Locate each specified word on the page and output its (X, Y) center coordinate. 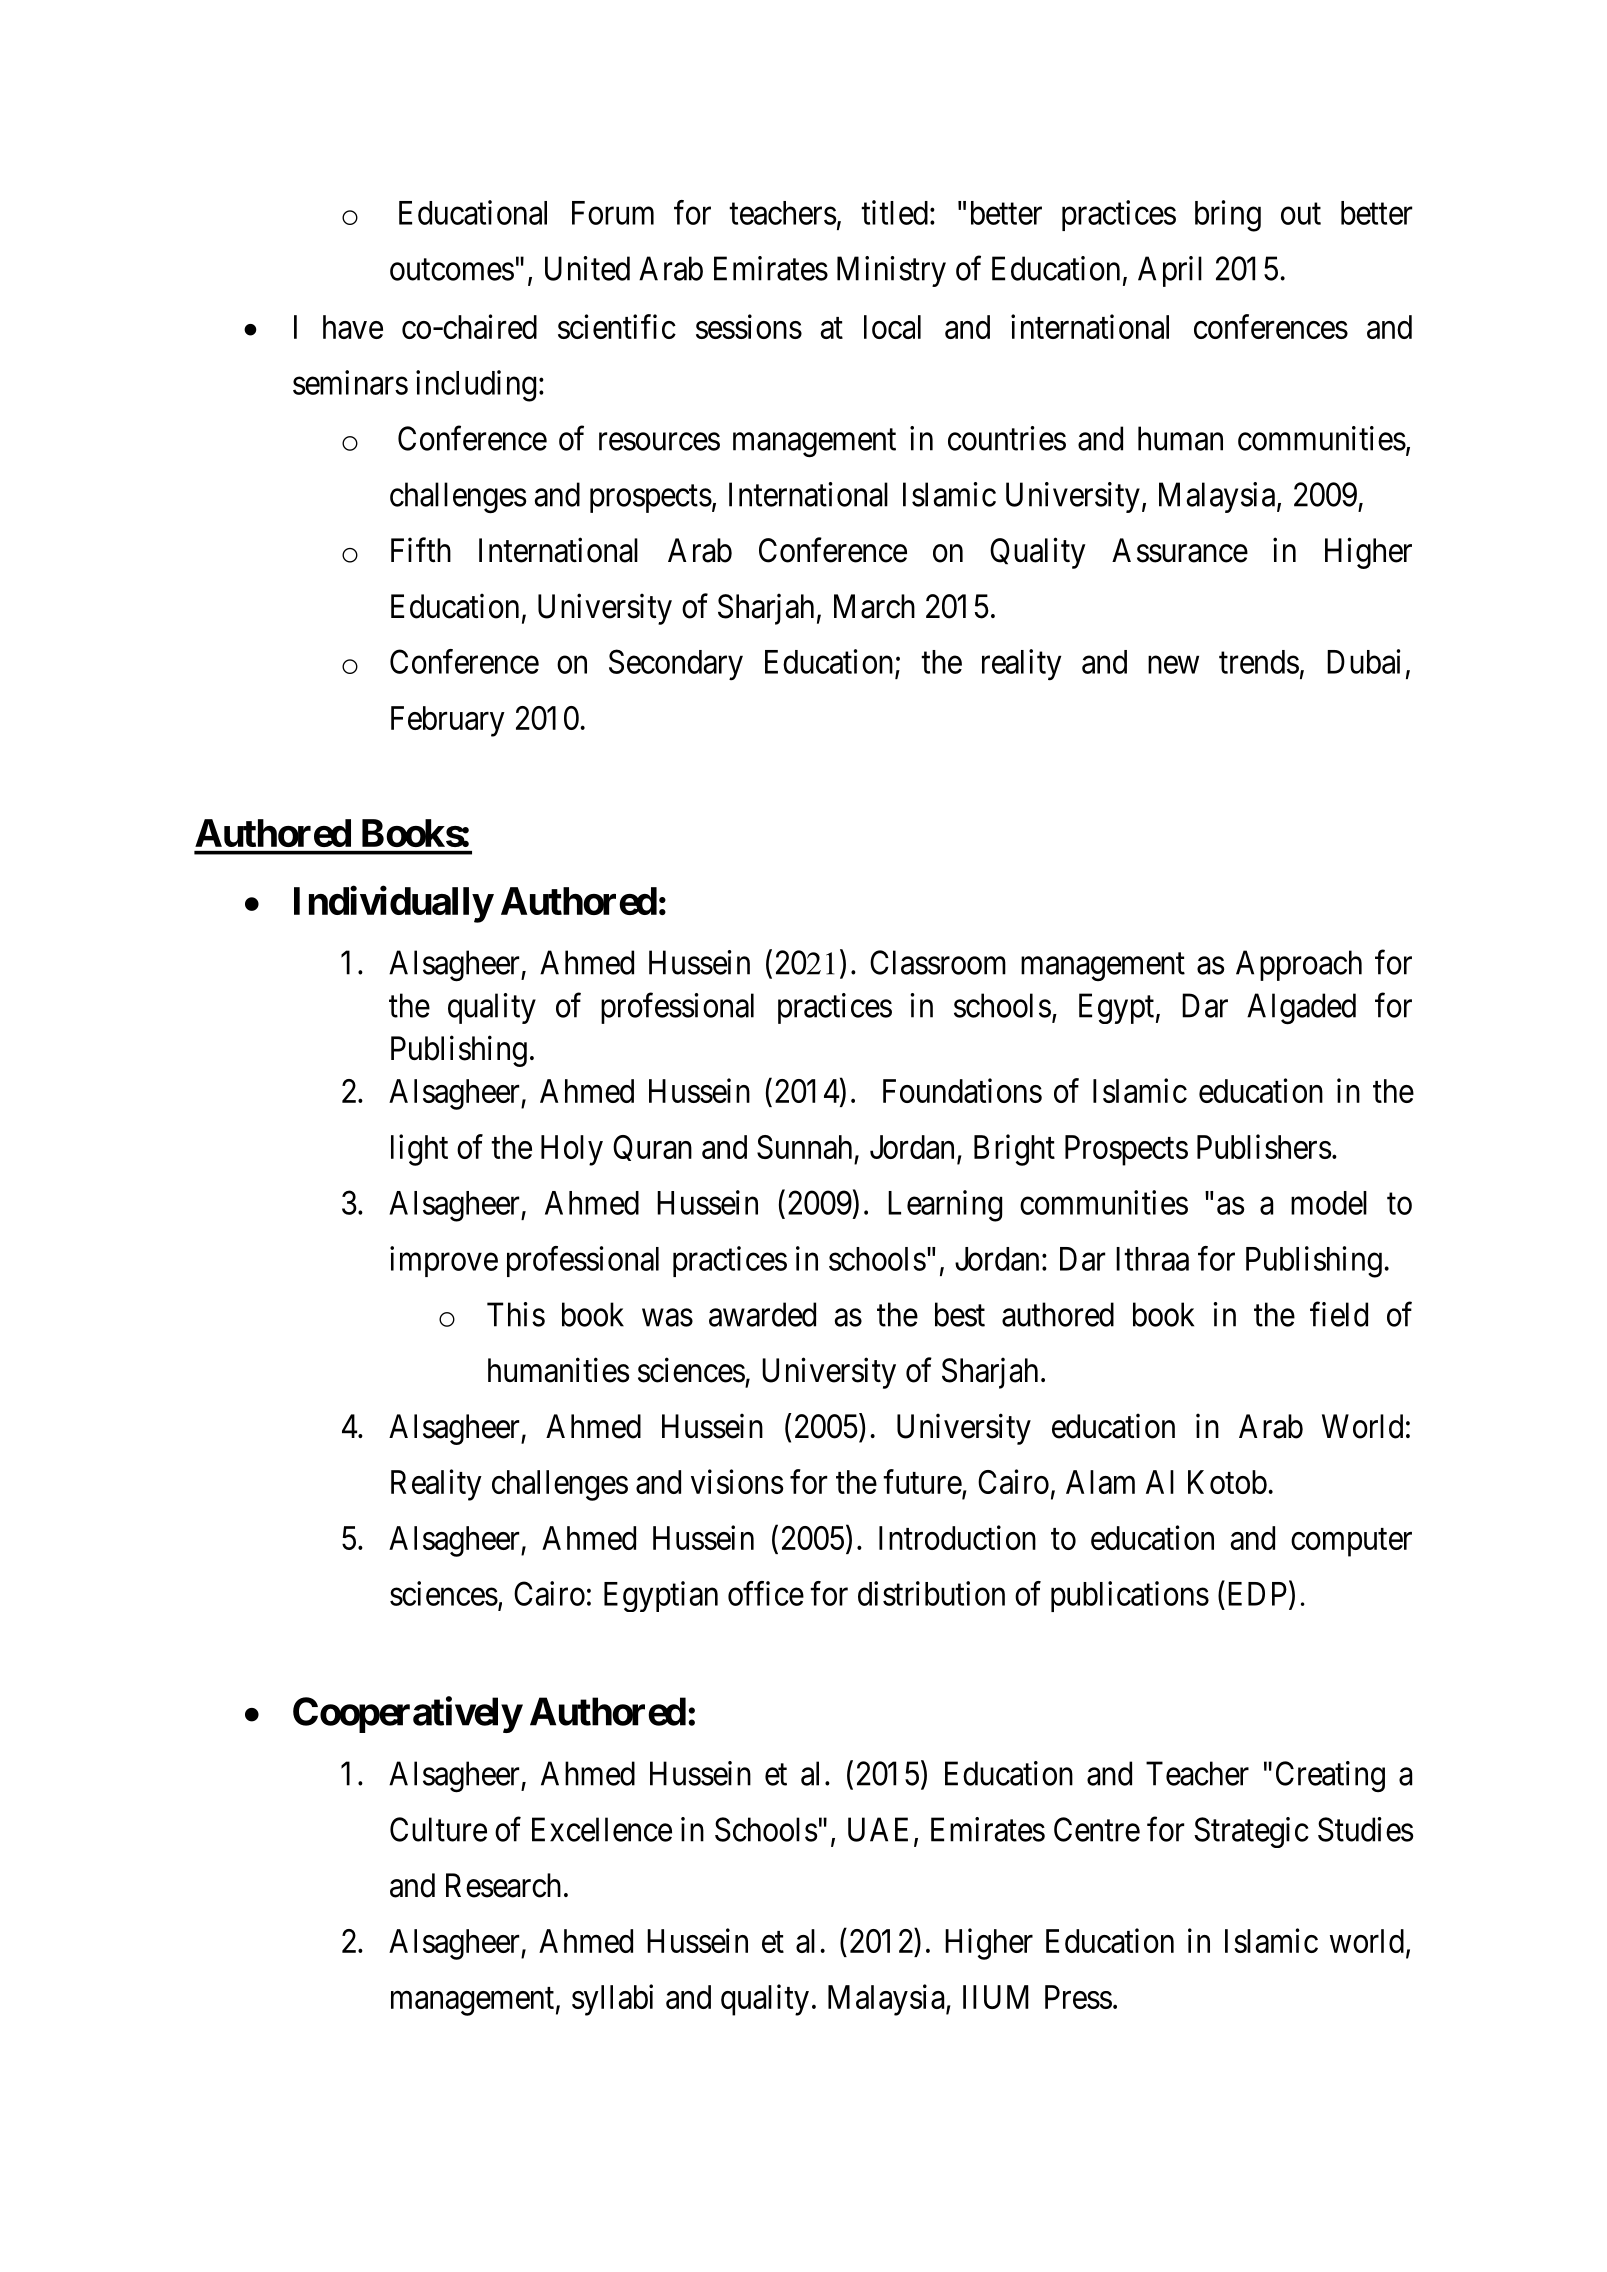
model (1329, 1203)
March (874, 606)
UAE (878, 1829)
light (419, 1150)
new (1173, 665)
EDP (1257, 1594)
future (922, 1481)
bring (1228, 216)
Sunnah (804, 1147)
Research (503, 1885)
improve (444, 1261)
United (587, 268)
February (448, 721)
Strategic (1251, 1832)
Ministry (891, 271)
